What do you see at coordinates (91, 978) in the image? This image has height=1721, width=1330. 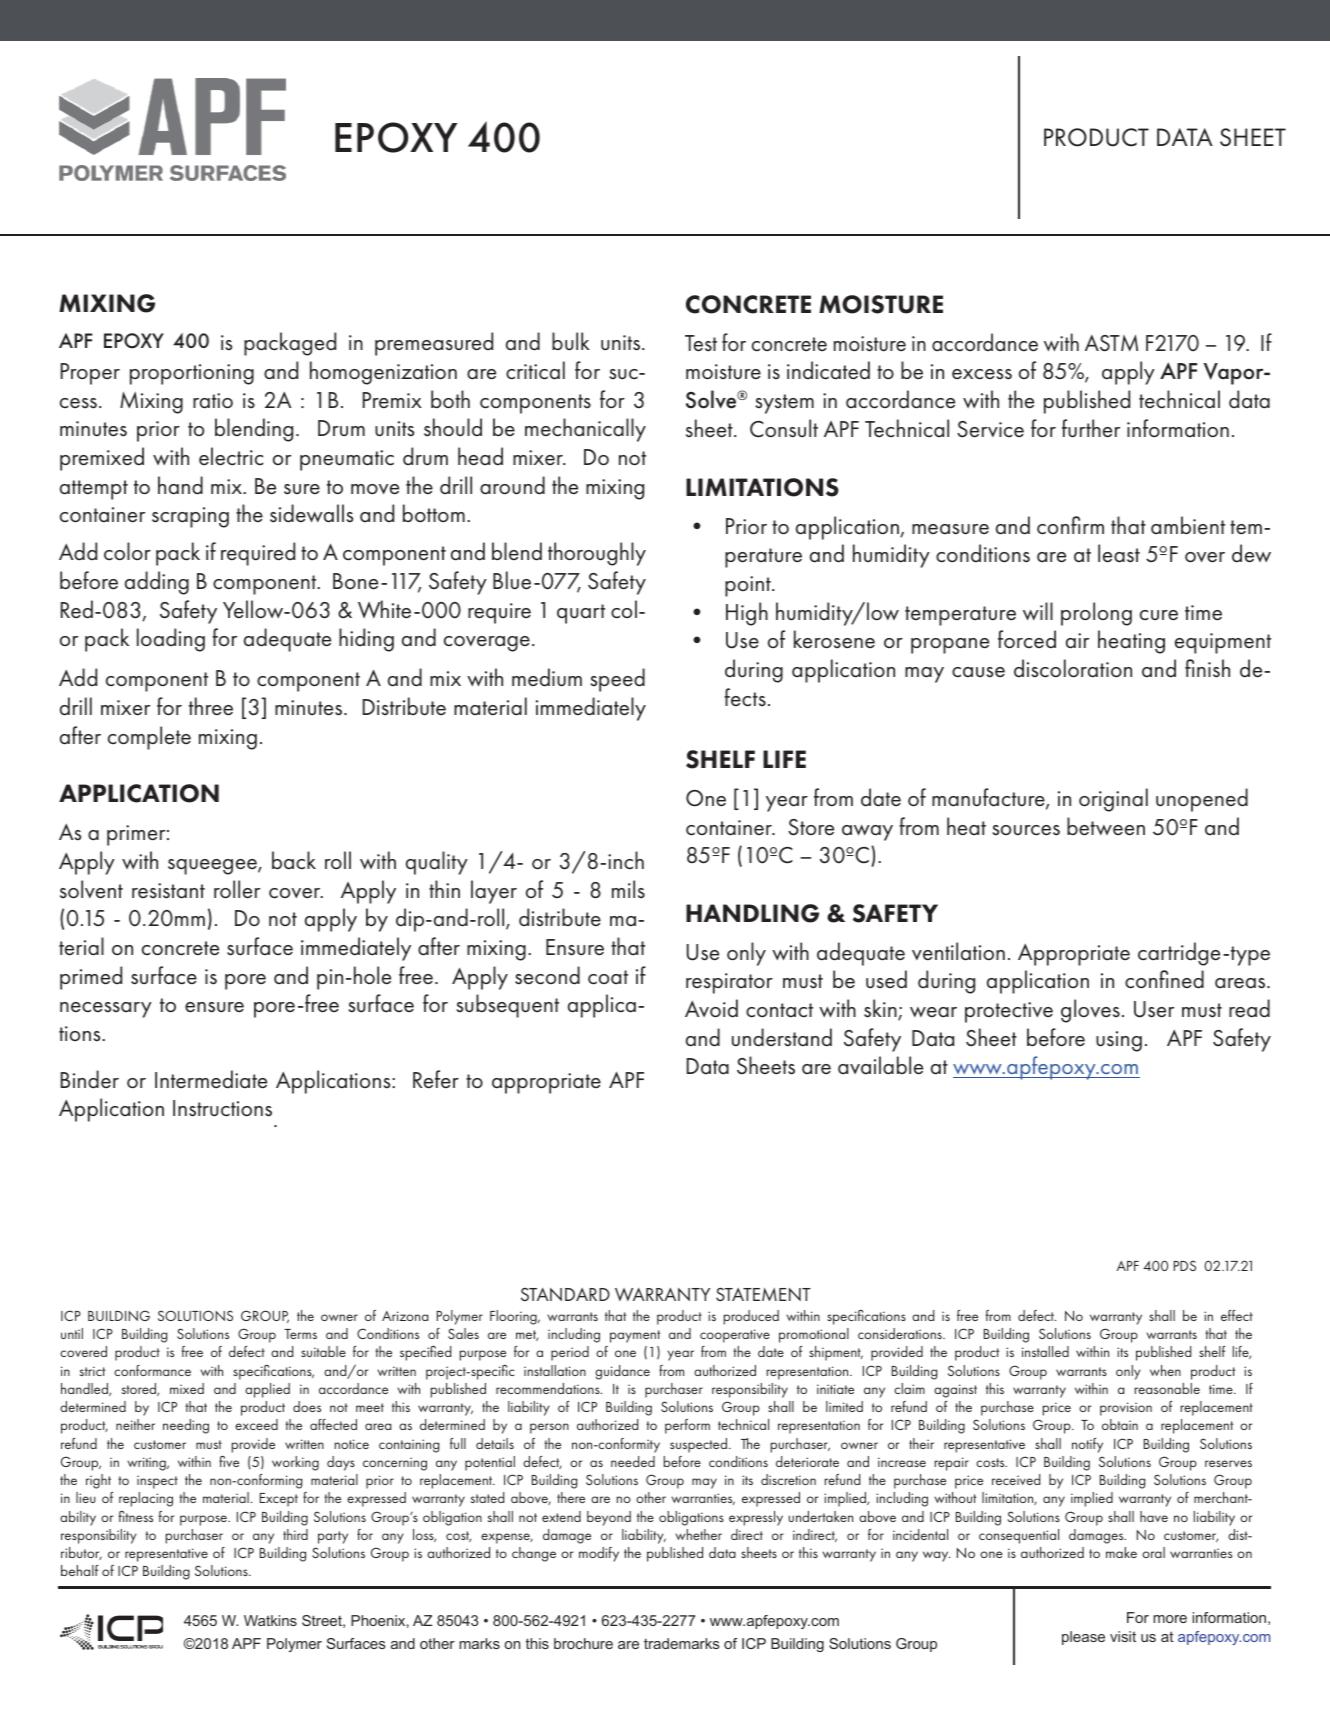 I see `primed` at bounding box center [91, 978].
